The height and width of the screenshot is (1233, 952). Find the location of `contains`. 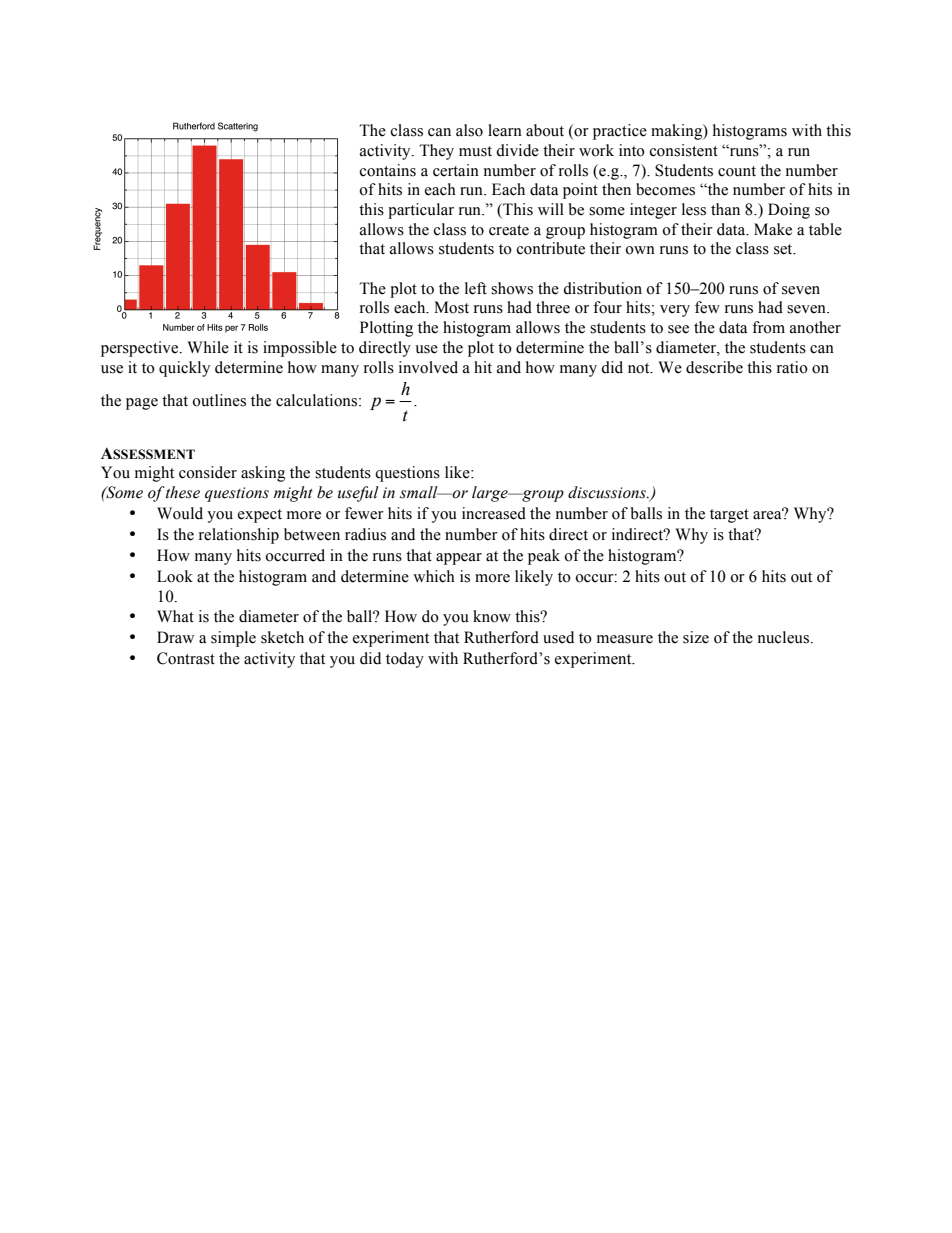

contains is located at coordinates (388, 170).
